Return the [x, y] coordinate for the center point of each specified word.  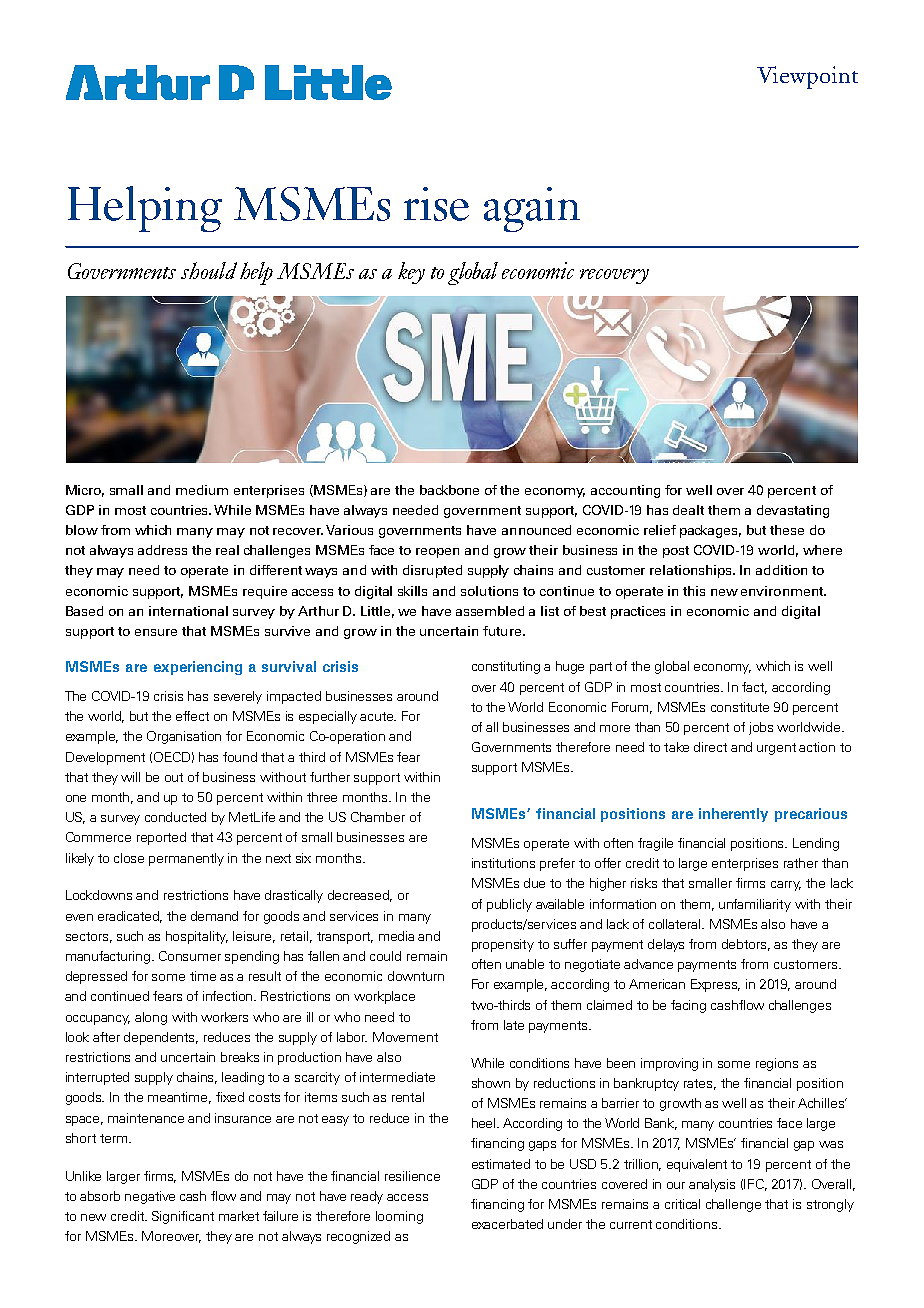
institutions [503, 863]
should [209, 270]
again [532, 209]
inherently [733, 815]
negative [150, 1197]
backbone [449, 490]
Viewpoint [807, 77]
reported [161, 838]
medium [202, 490]
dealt [688, 510]
